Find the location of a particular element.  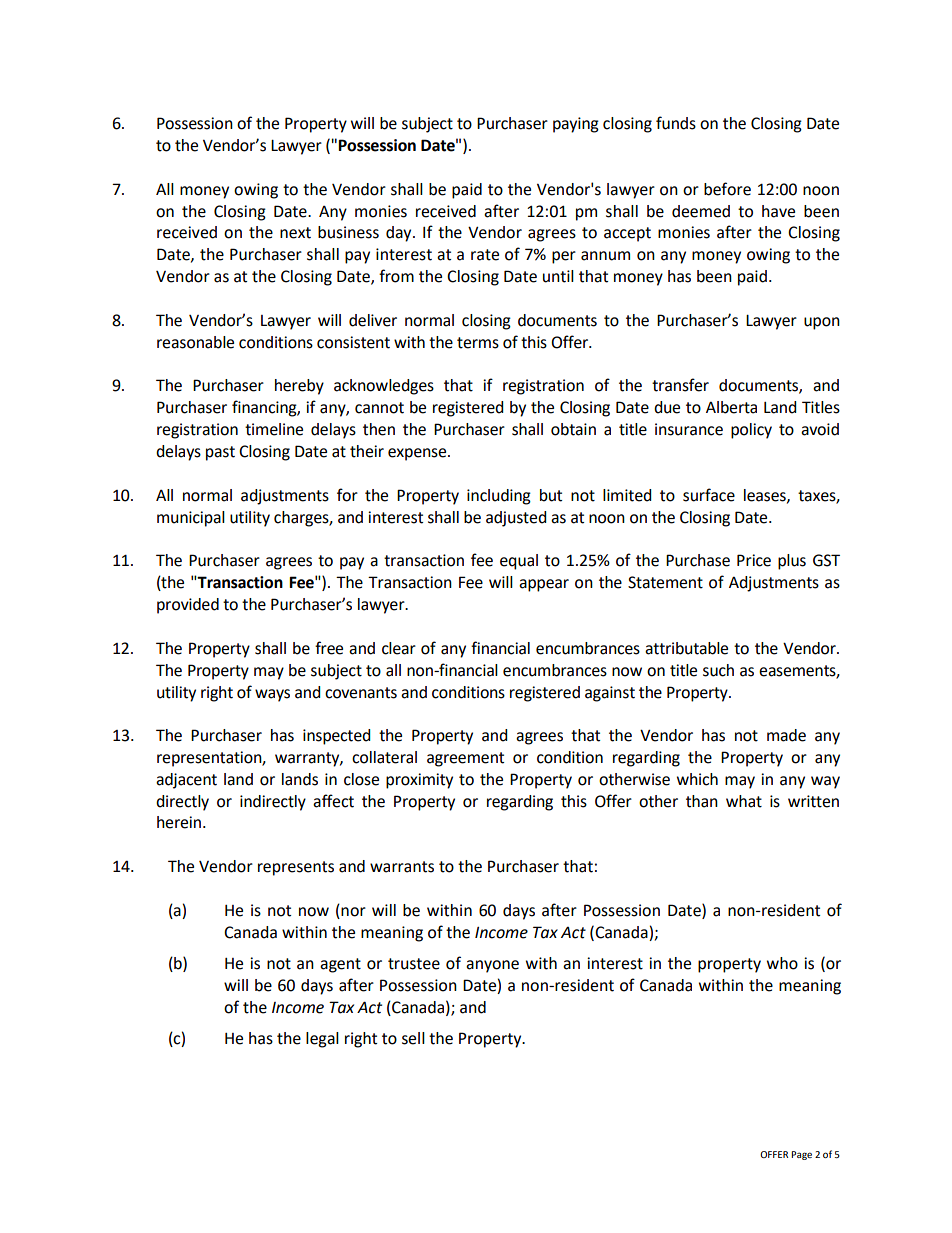

Page is located at coordinates (801, 1155).
